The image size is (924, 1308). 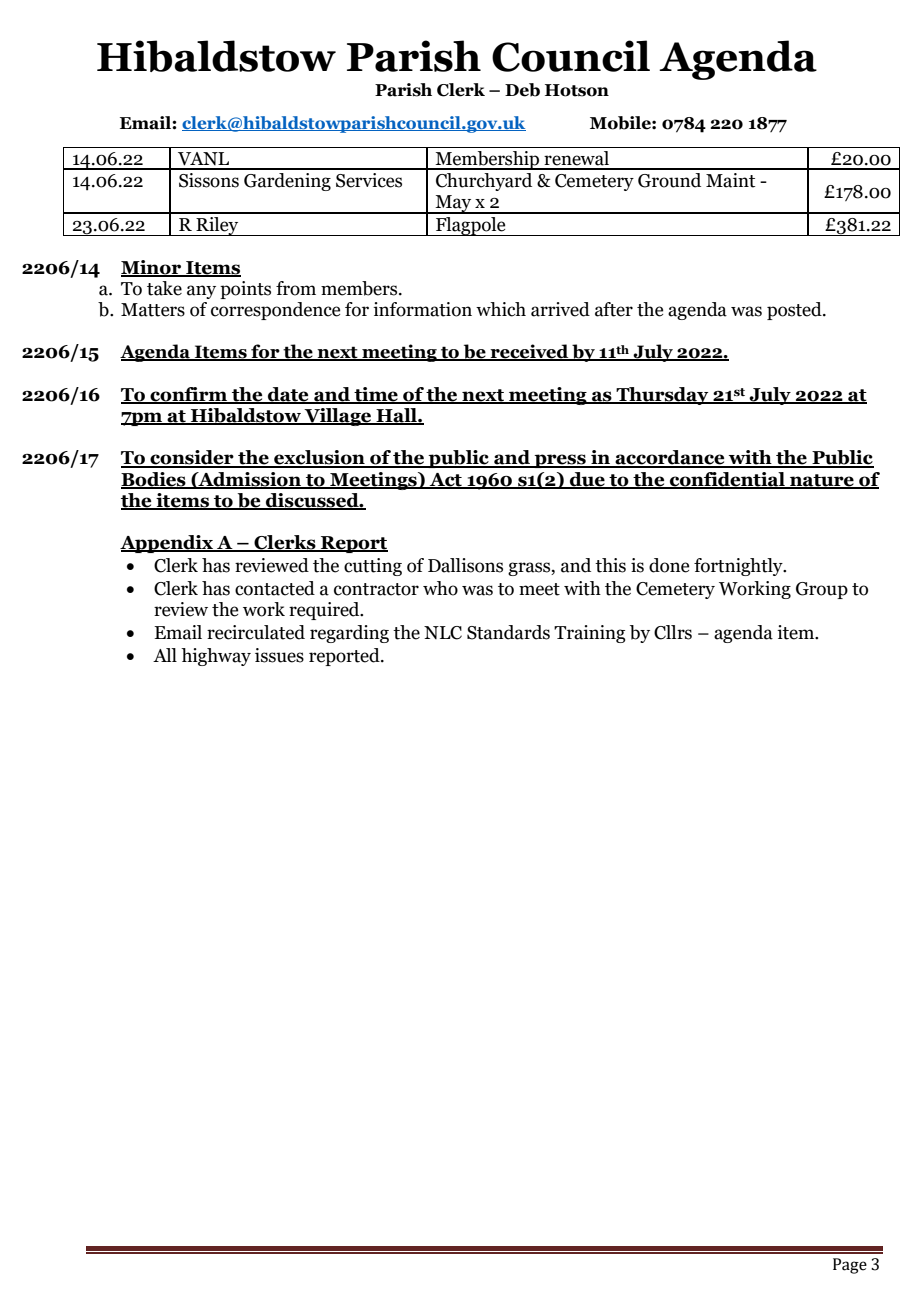 I want to click on Deb, so click(x=522, y=90).
